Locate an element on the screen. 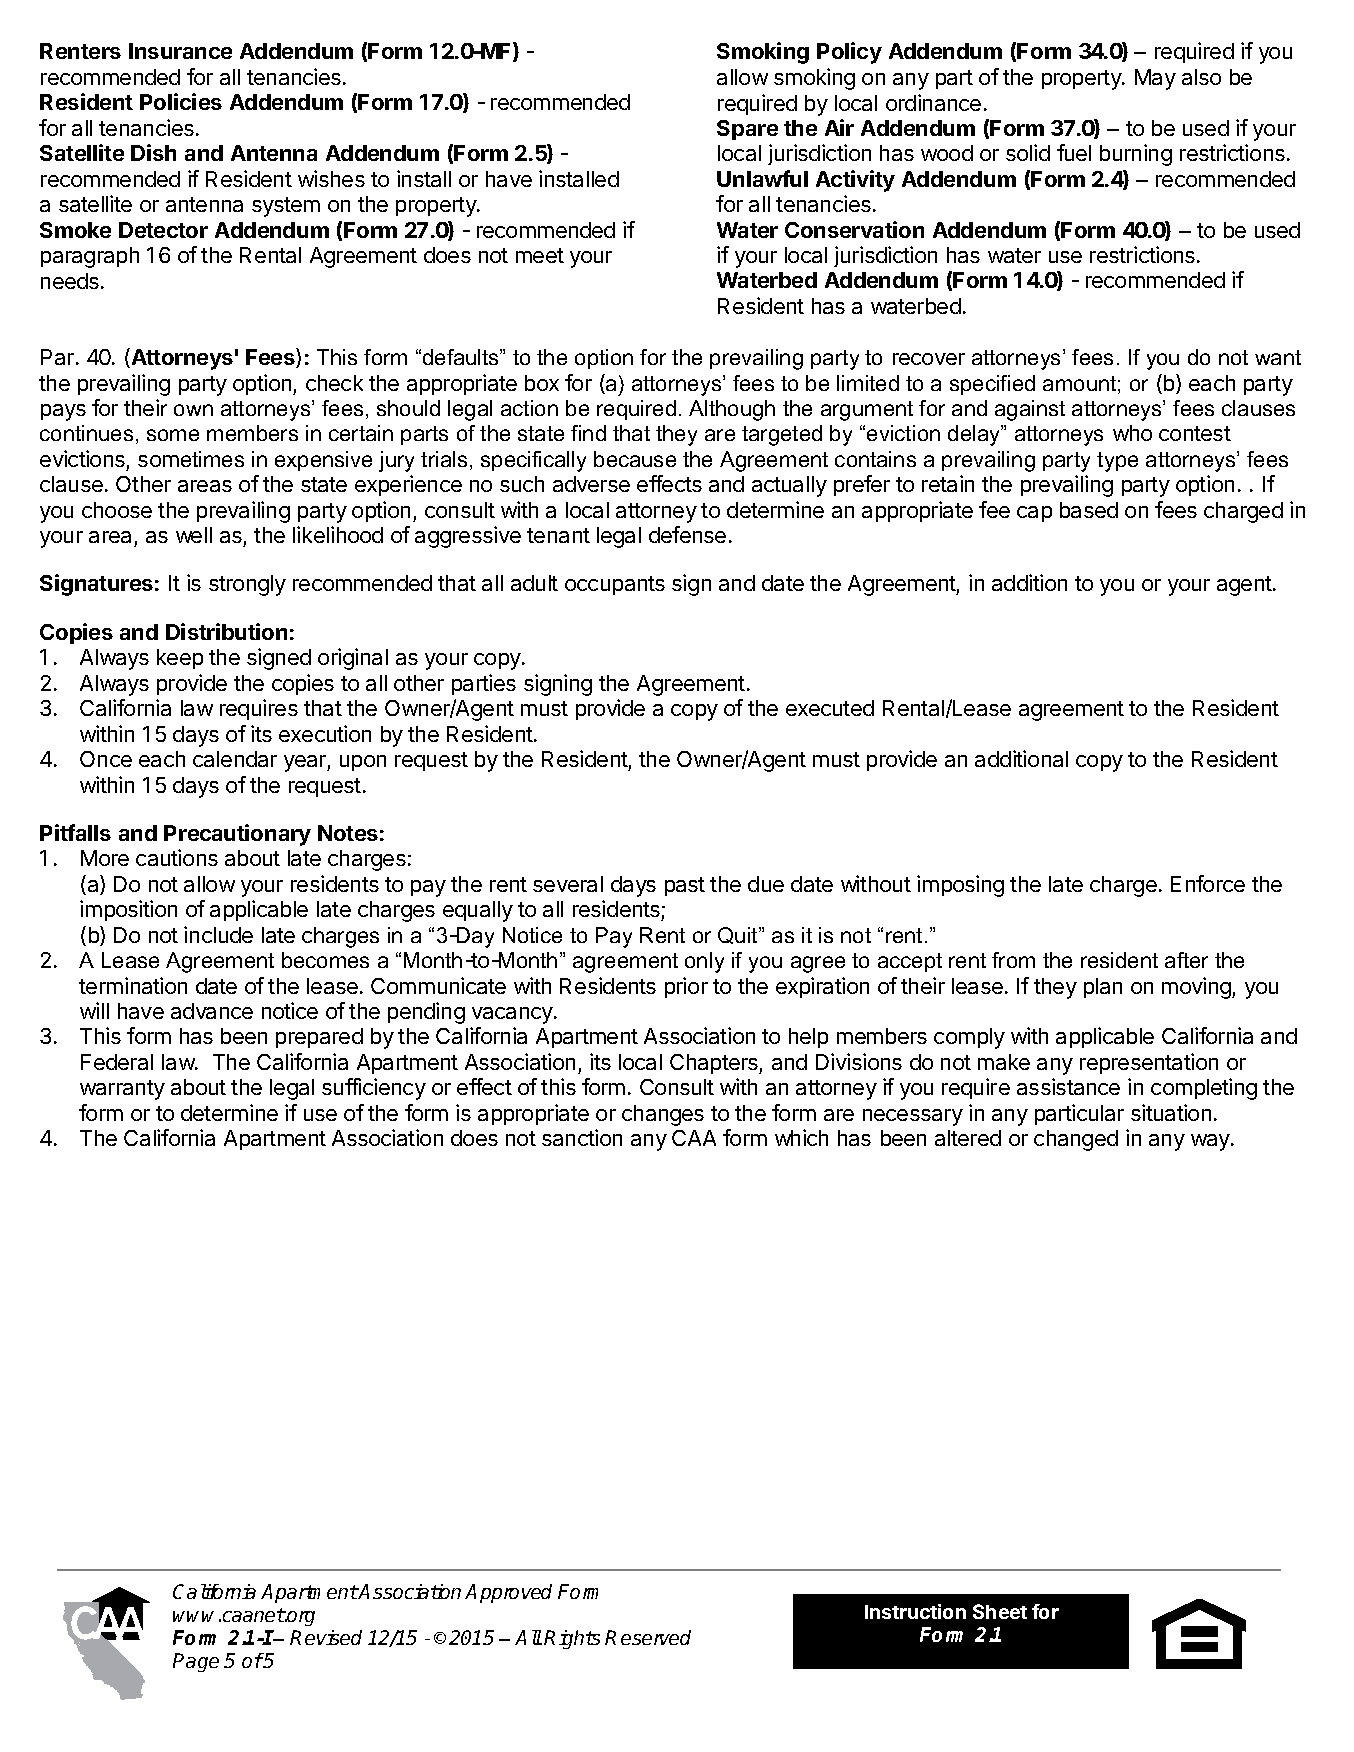  Sheet is located at coordinates (1000, 1611).
